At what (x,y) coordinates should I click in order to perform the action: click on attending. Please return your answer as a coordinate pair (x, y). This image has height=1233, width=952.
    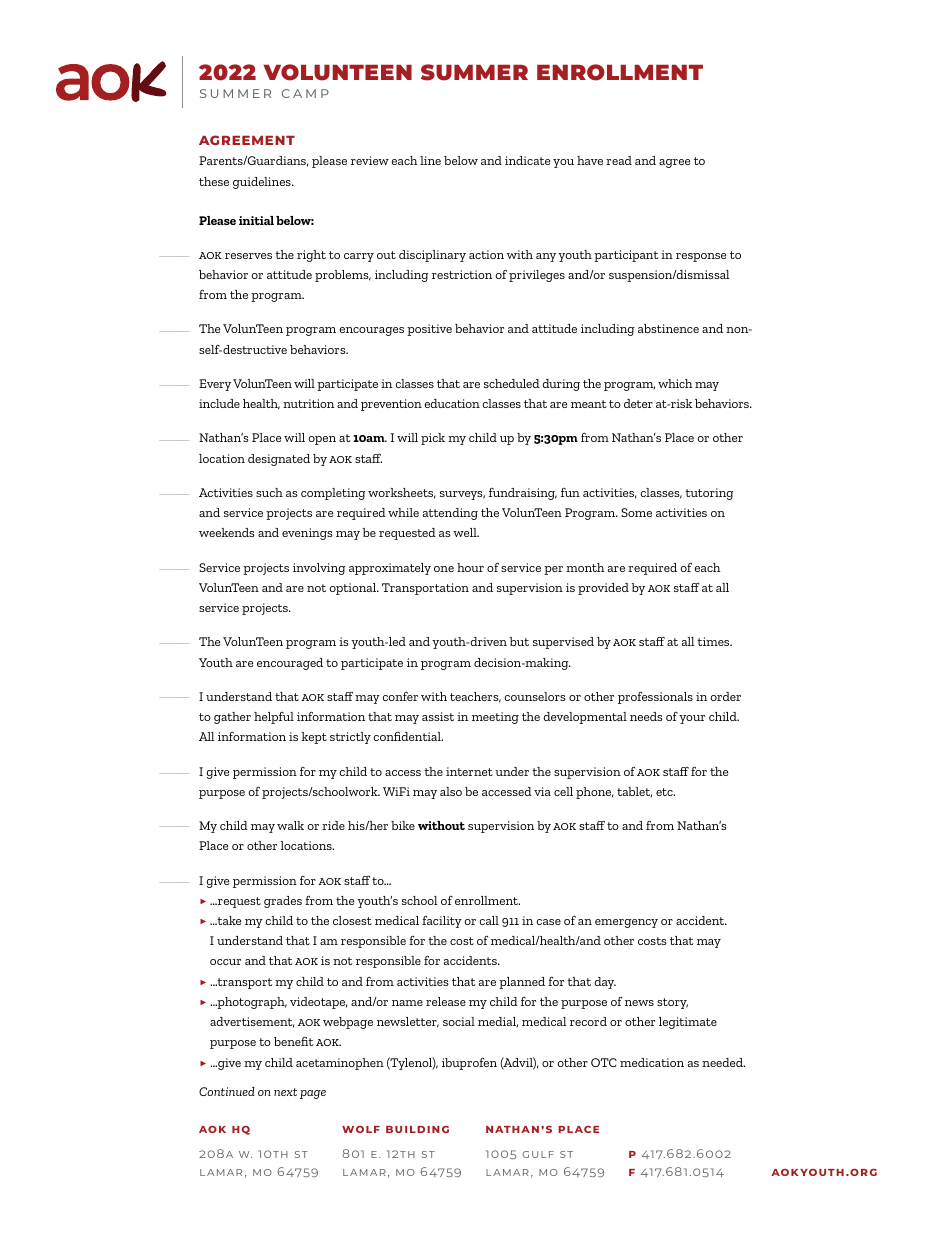
    Looking at the image, I should click on (450, 514).
